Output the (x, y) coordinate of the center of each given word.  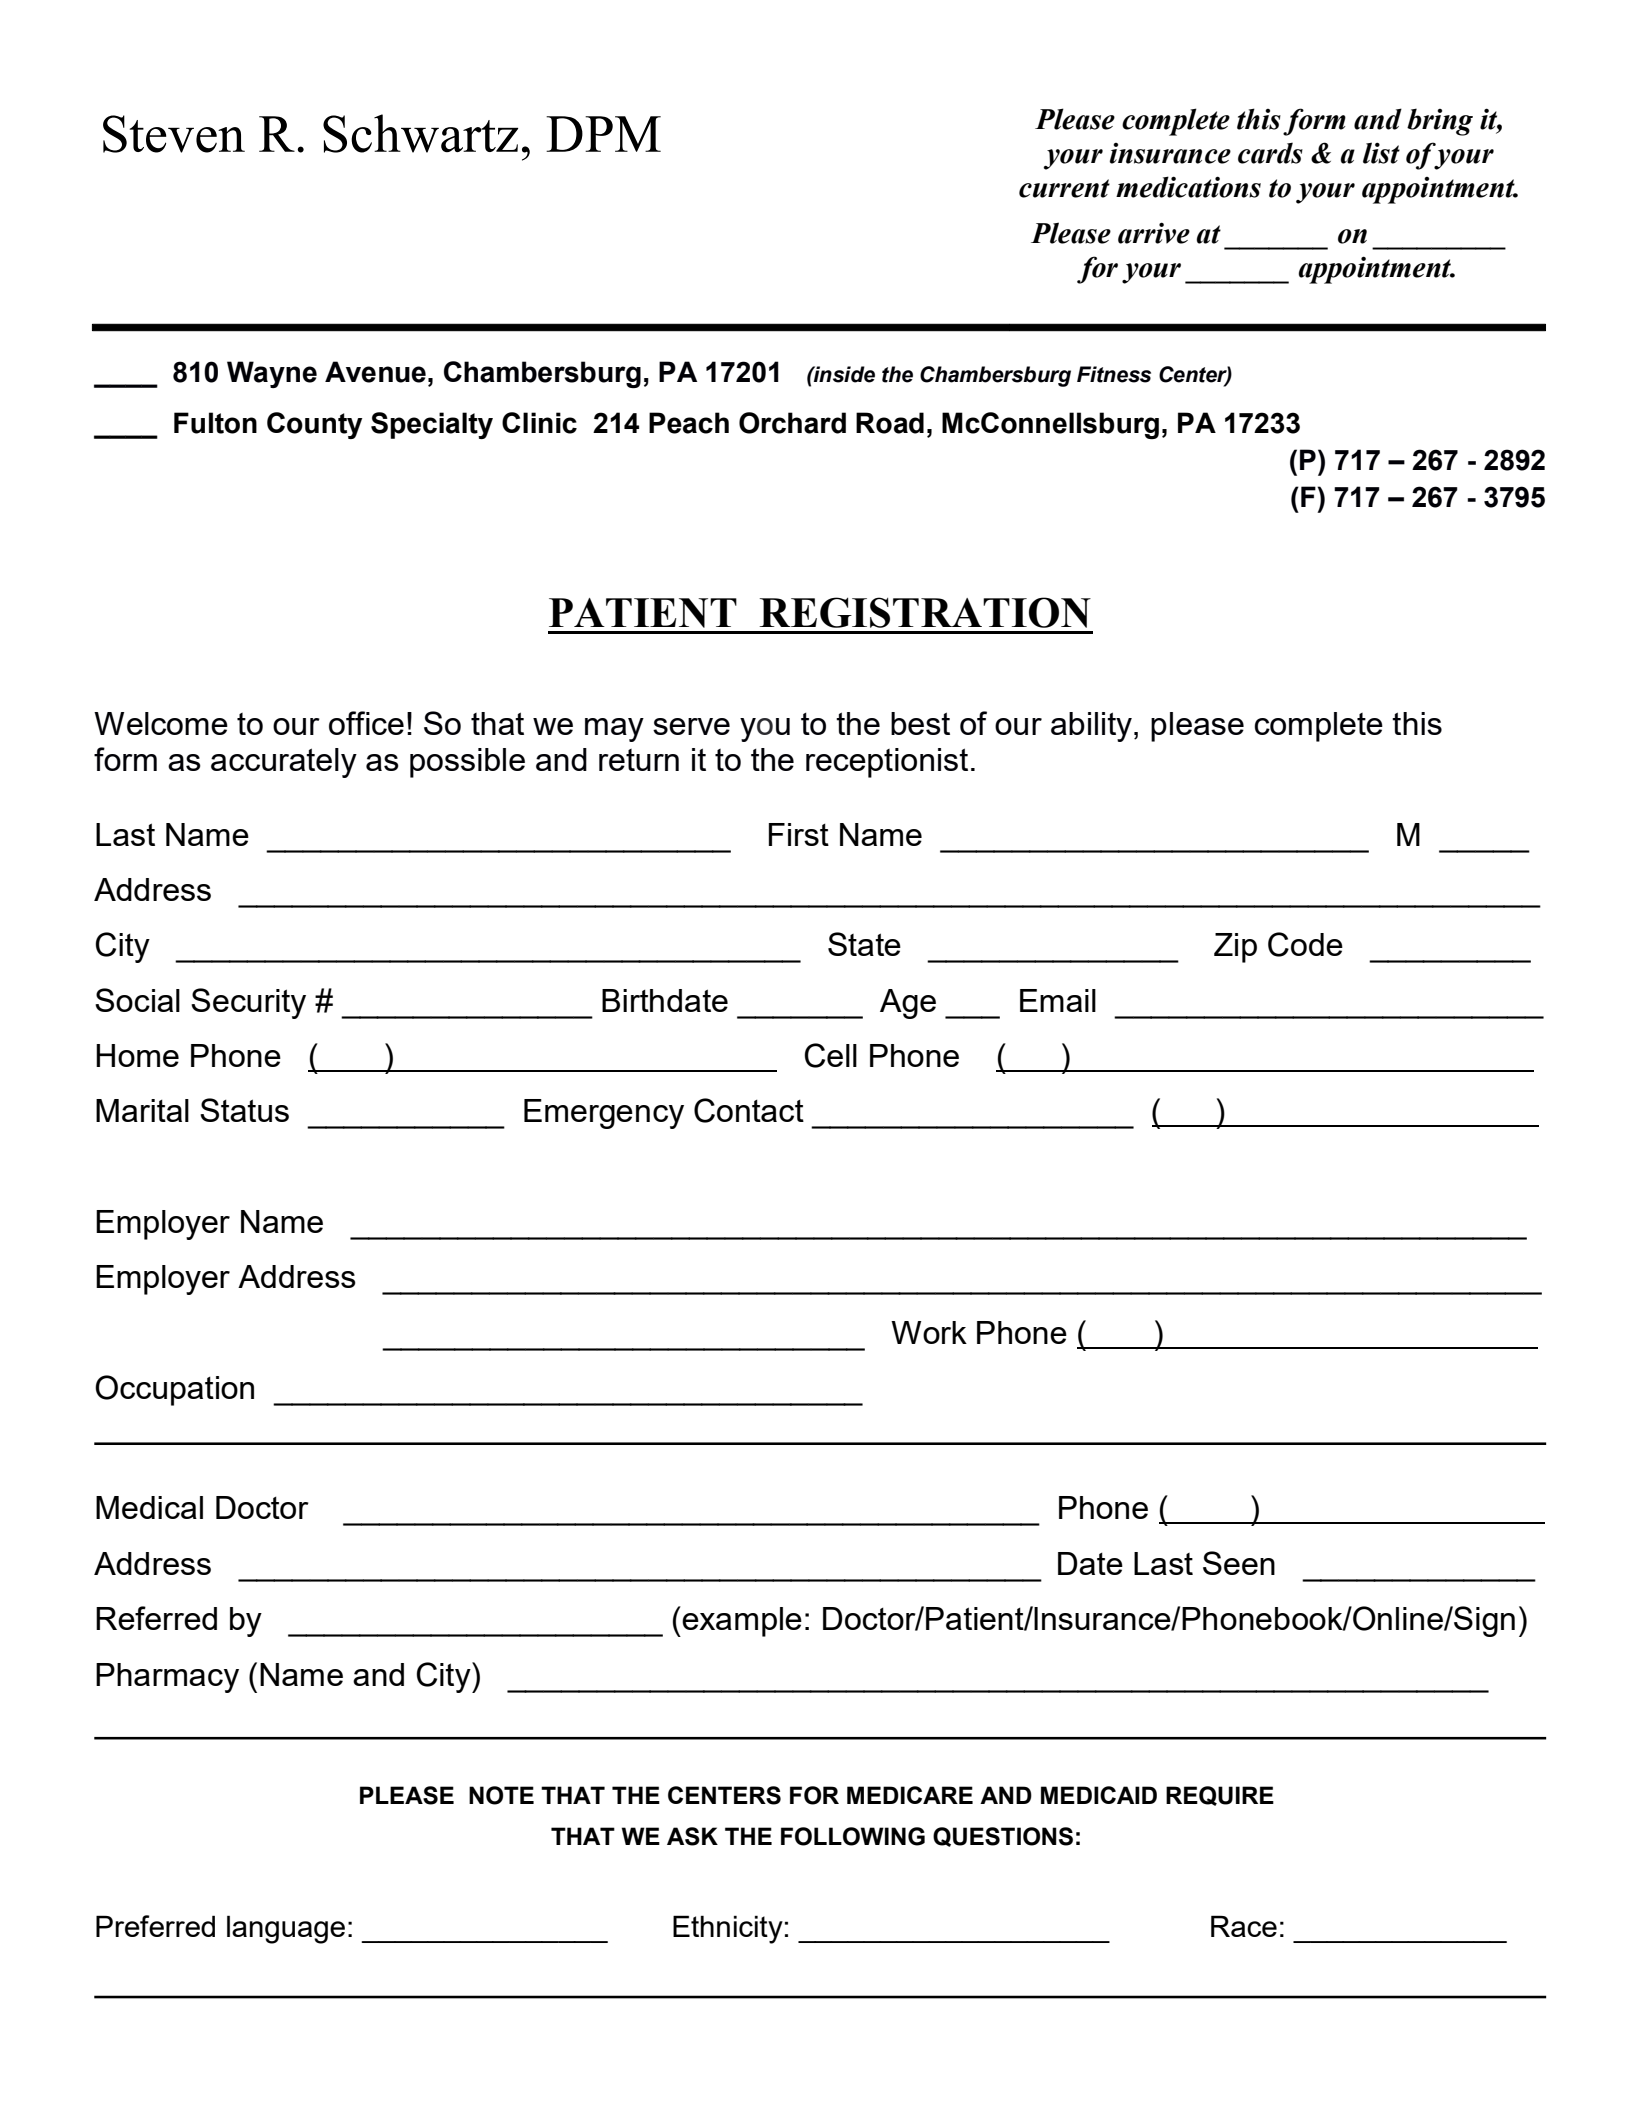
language (286, 1929)
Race (1244, 1926)
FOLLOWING (853, 1836)
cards (1270, 153)
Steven (174, 134)
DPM (603, 134)
